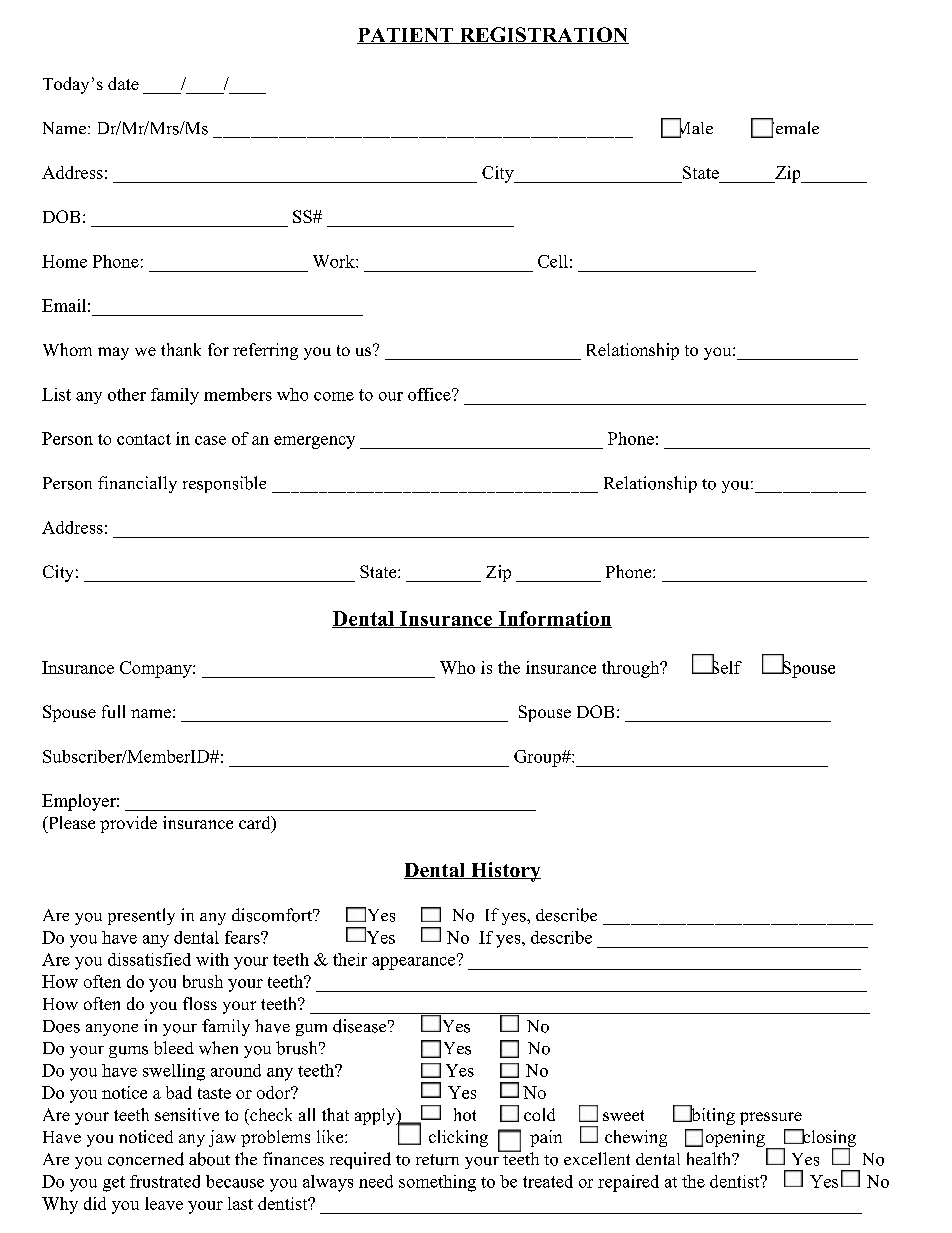 The image size is (952, 1233). I want to click on return, so click(437, 1160).
